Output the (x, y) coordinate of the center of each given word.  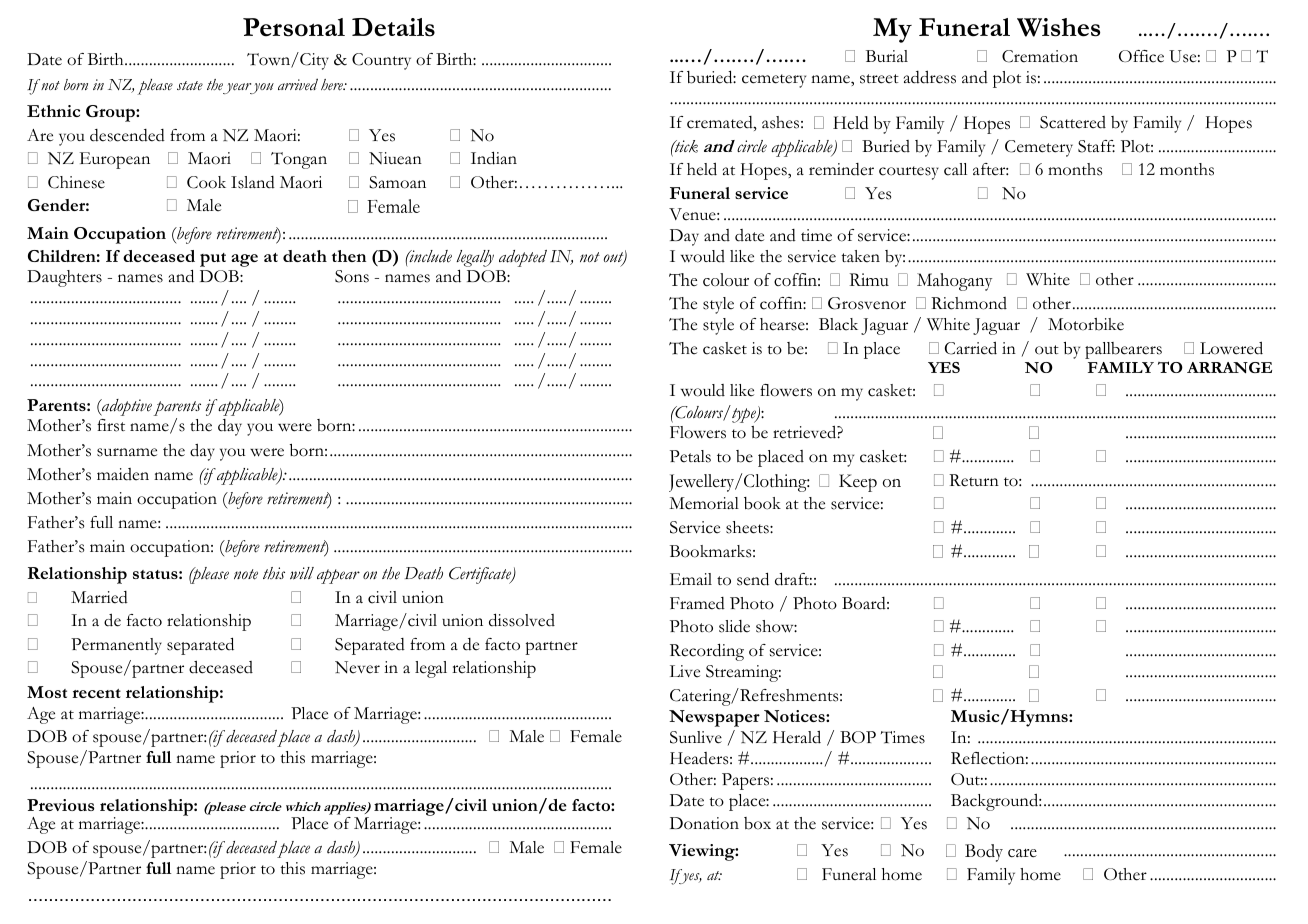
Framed (697, 603)
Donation (704, 823)
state (190, 85)
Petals (690, 456)
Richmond (969, 303)
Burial (887, 56)
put (213, 260)
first (111, 425)
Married (99, 597)
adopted (523, 258)
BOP (858, 737)
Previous (60, 805)
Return (974, 480)
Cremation (1040, 56)
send (753, 579)
